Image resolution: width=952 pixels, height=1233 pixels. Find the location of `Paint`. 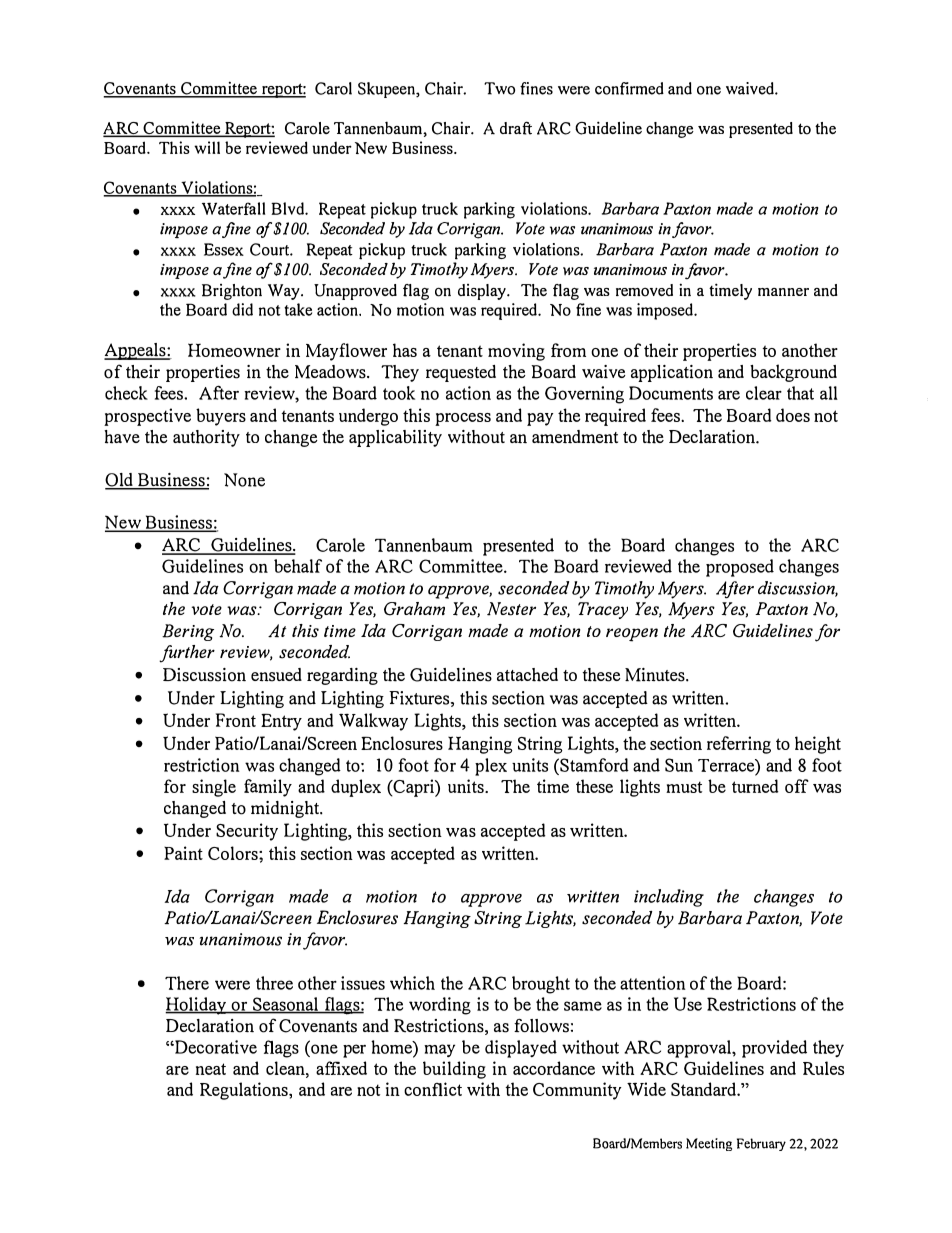

Paint is located at coordinates (183, 853).
